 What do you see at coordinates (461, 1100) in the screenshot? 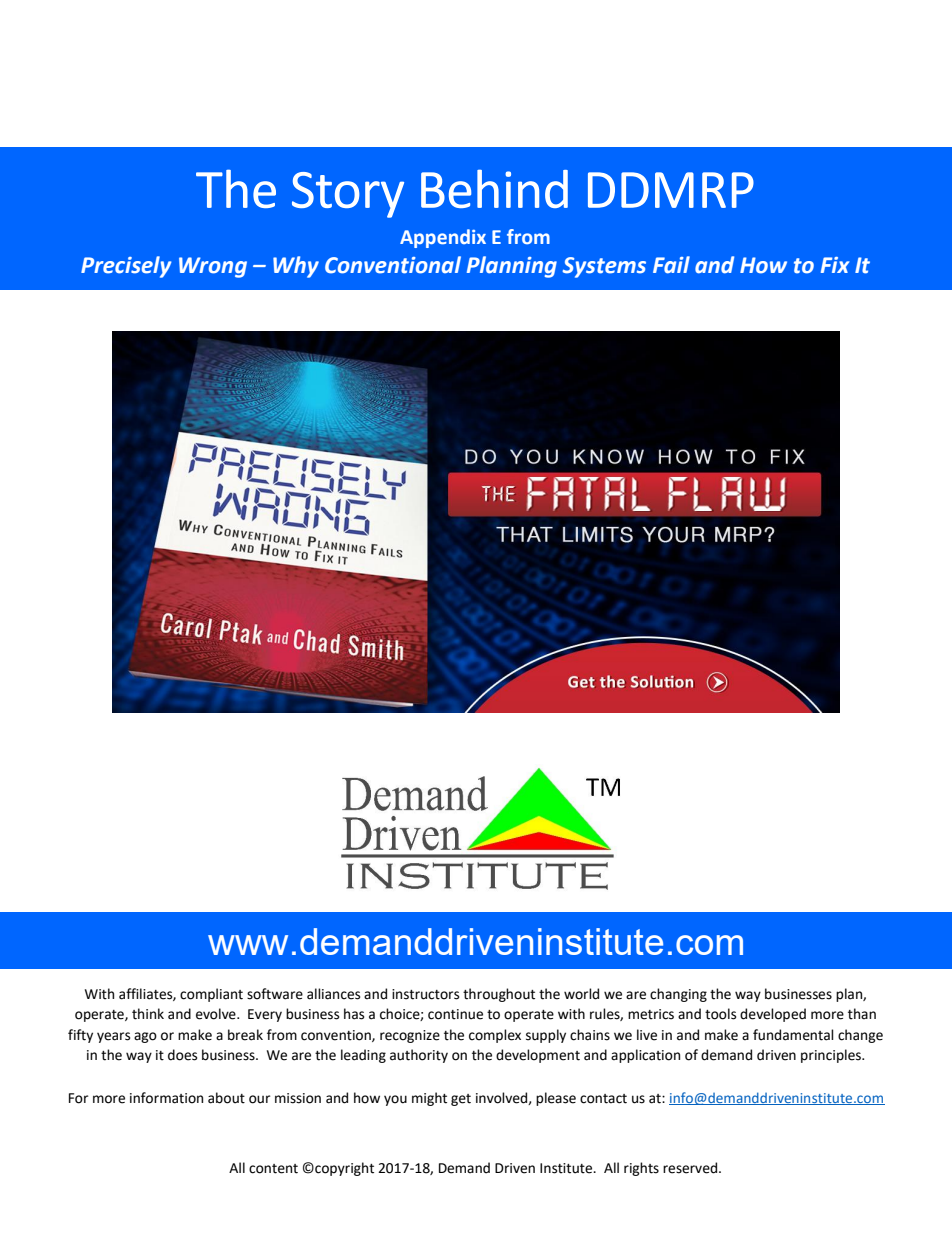
I see `get` at bounding box center [461, 1100].
